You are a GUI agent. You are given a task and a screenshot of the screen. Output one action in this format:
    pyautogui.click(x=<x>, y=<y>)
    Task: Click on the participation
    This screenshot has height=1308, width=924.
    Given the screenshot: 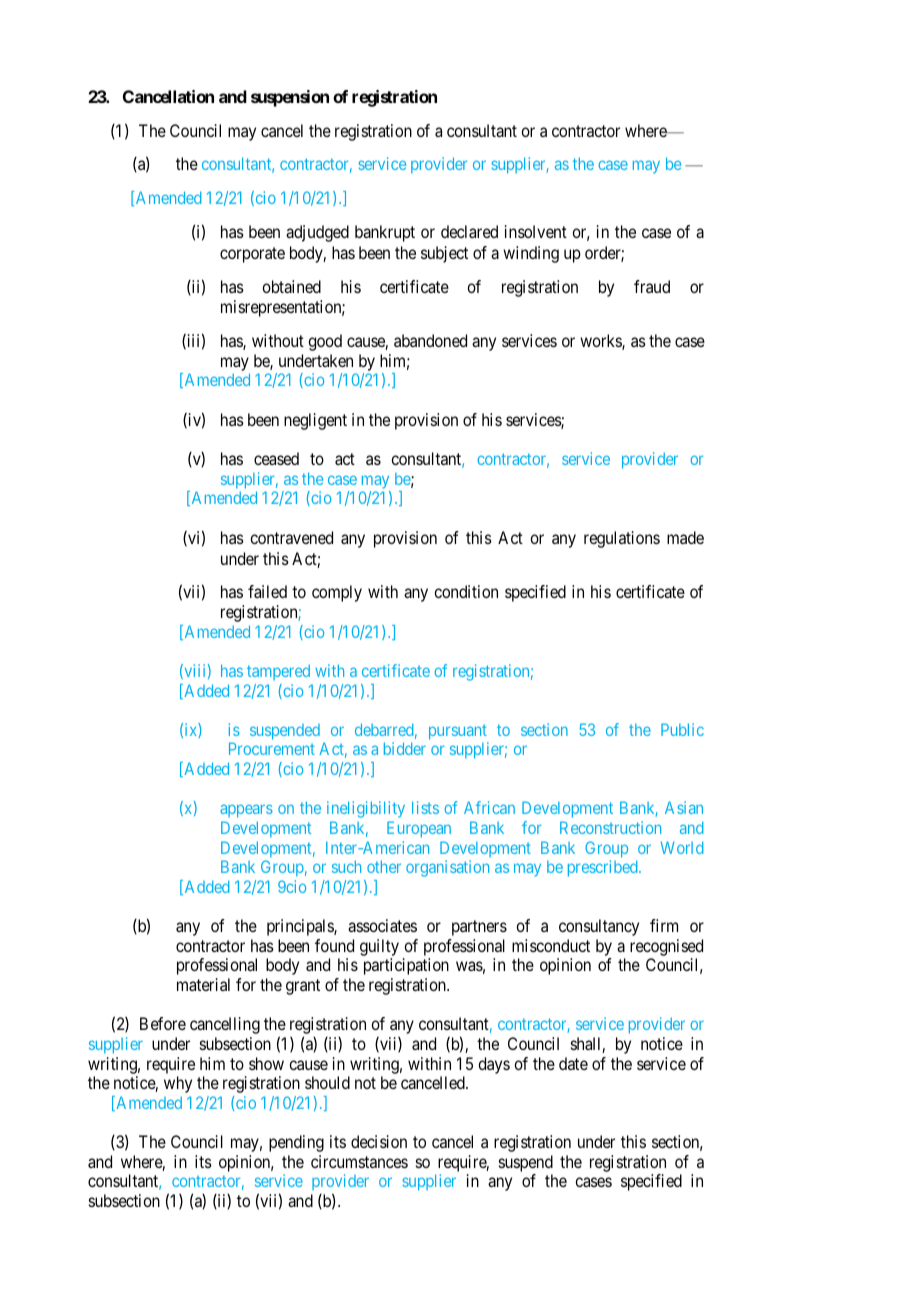 What is the action you would take?
    pyautogui.click(x=406, y=966)
